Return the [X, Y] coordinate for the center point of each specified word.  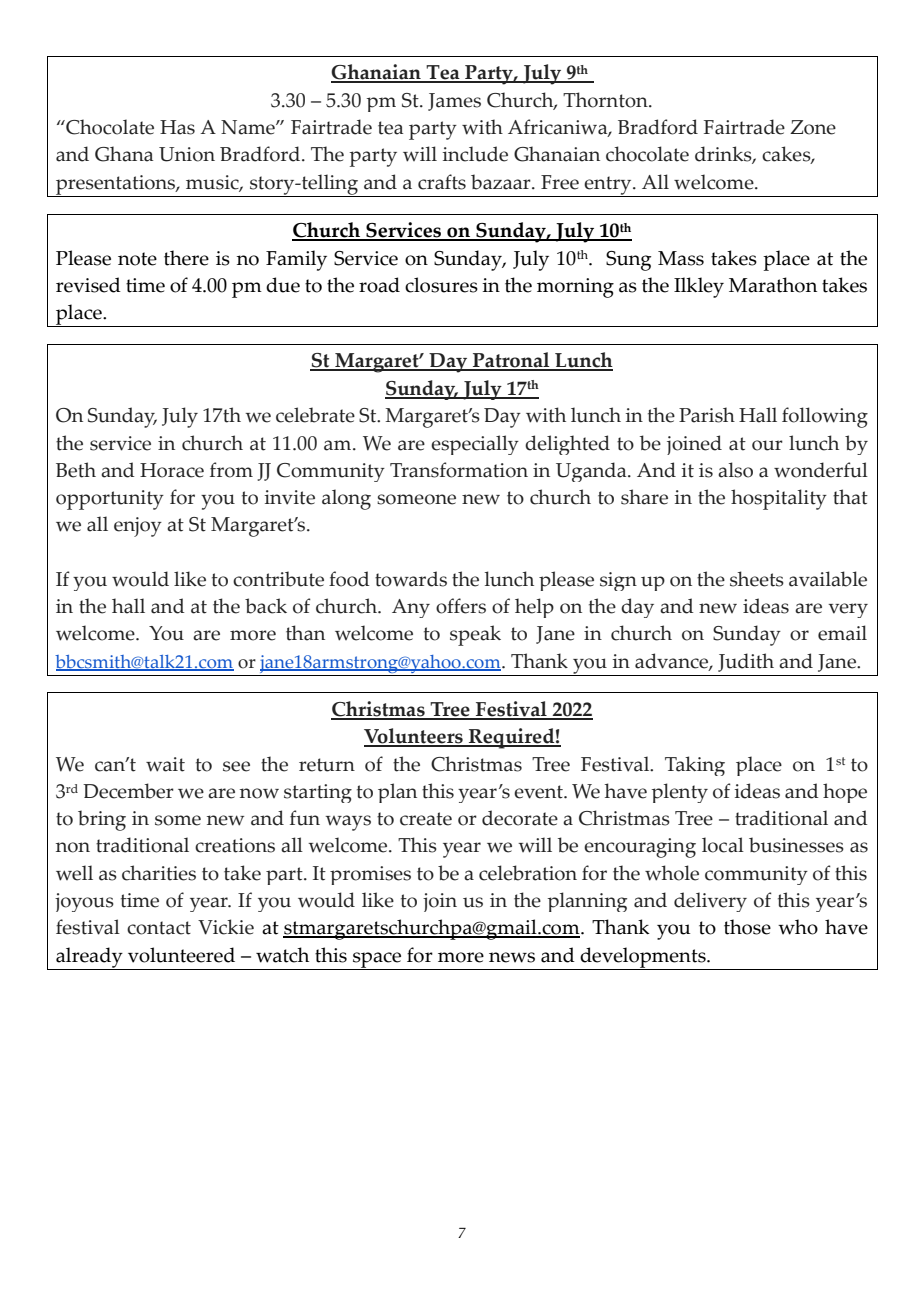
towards [411, 579]
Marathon [773, 285]
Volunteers [414, 737]
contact [159, 928]
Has [177, 127]
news [512, 957]
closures [441, 285]
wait [165, 764]
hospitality [779, 499]
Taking [695, 766]
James [454, 102]
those [747, 927]
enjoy [138, 527]
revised [88, 285]
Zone [813, 127]
